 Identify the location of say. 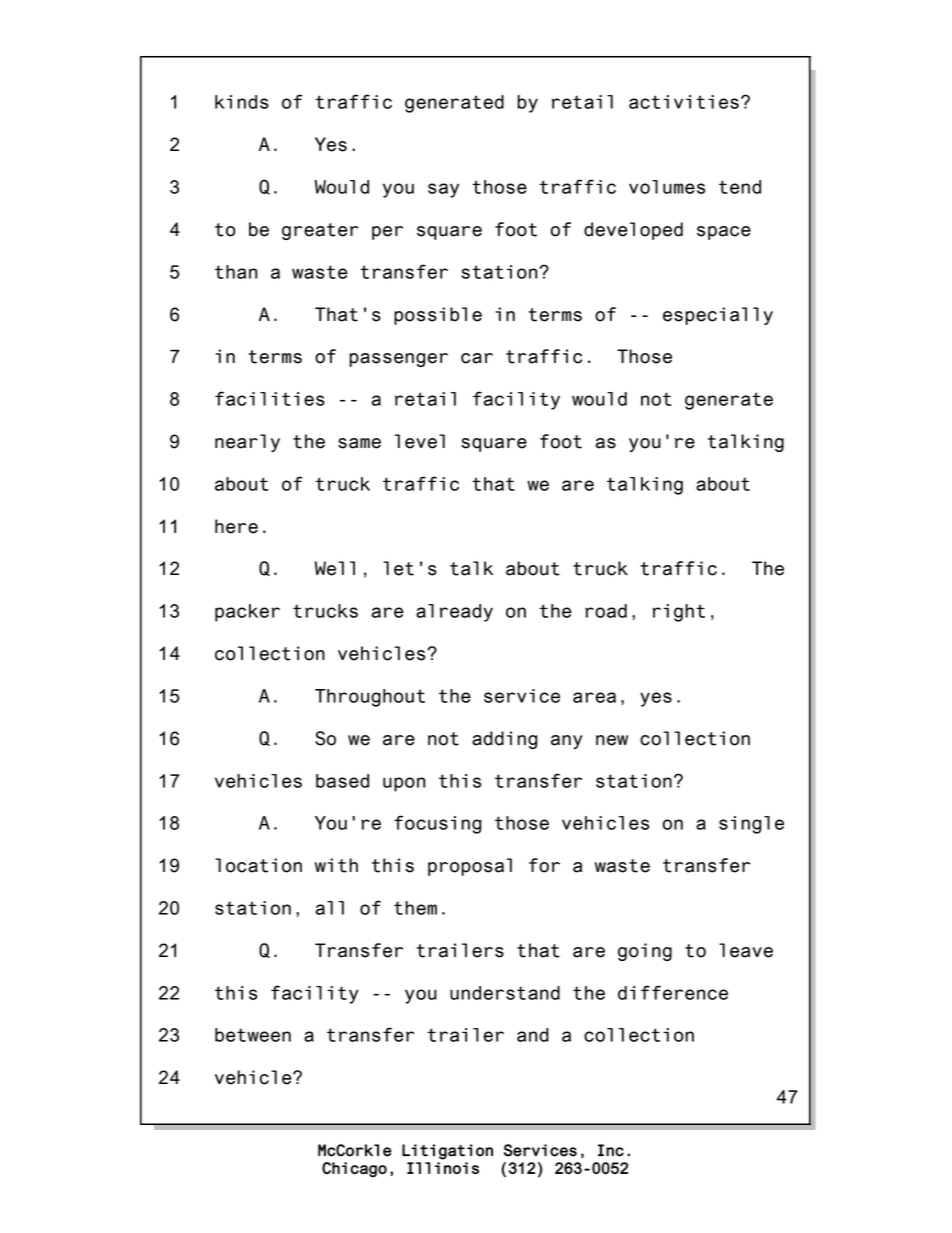
(443, 190).
